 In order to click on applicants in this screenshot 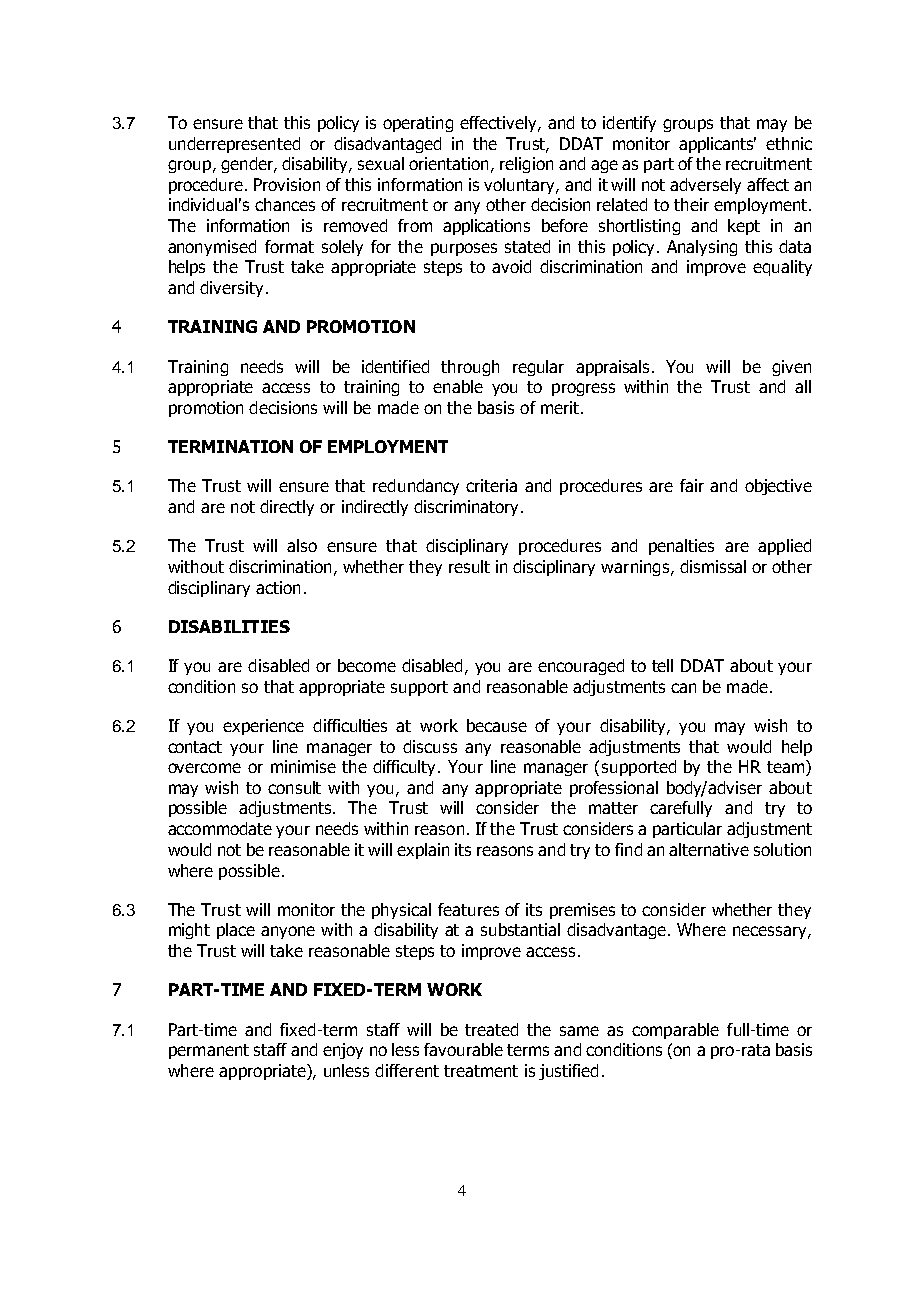, I will do `click(717, 145)`.
